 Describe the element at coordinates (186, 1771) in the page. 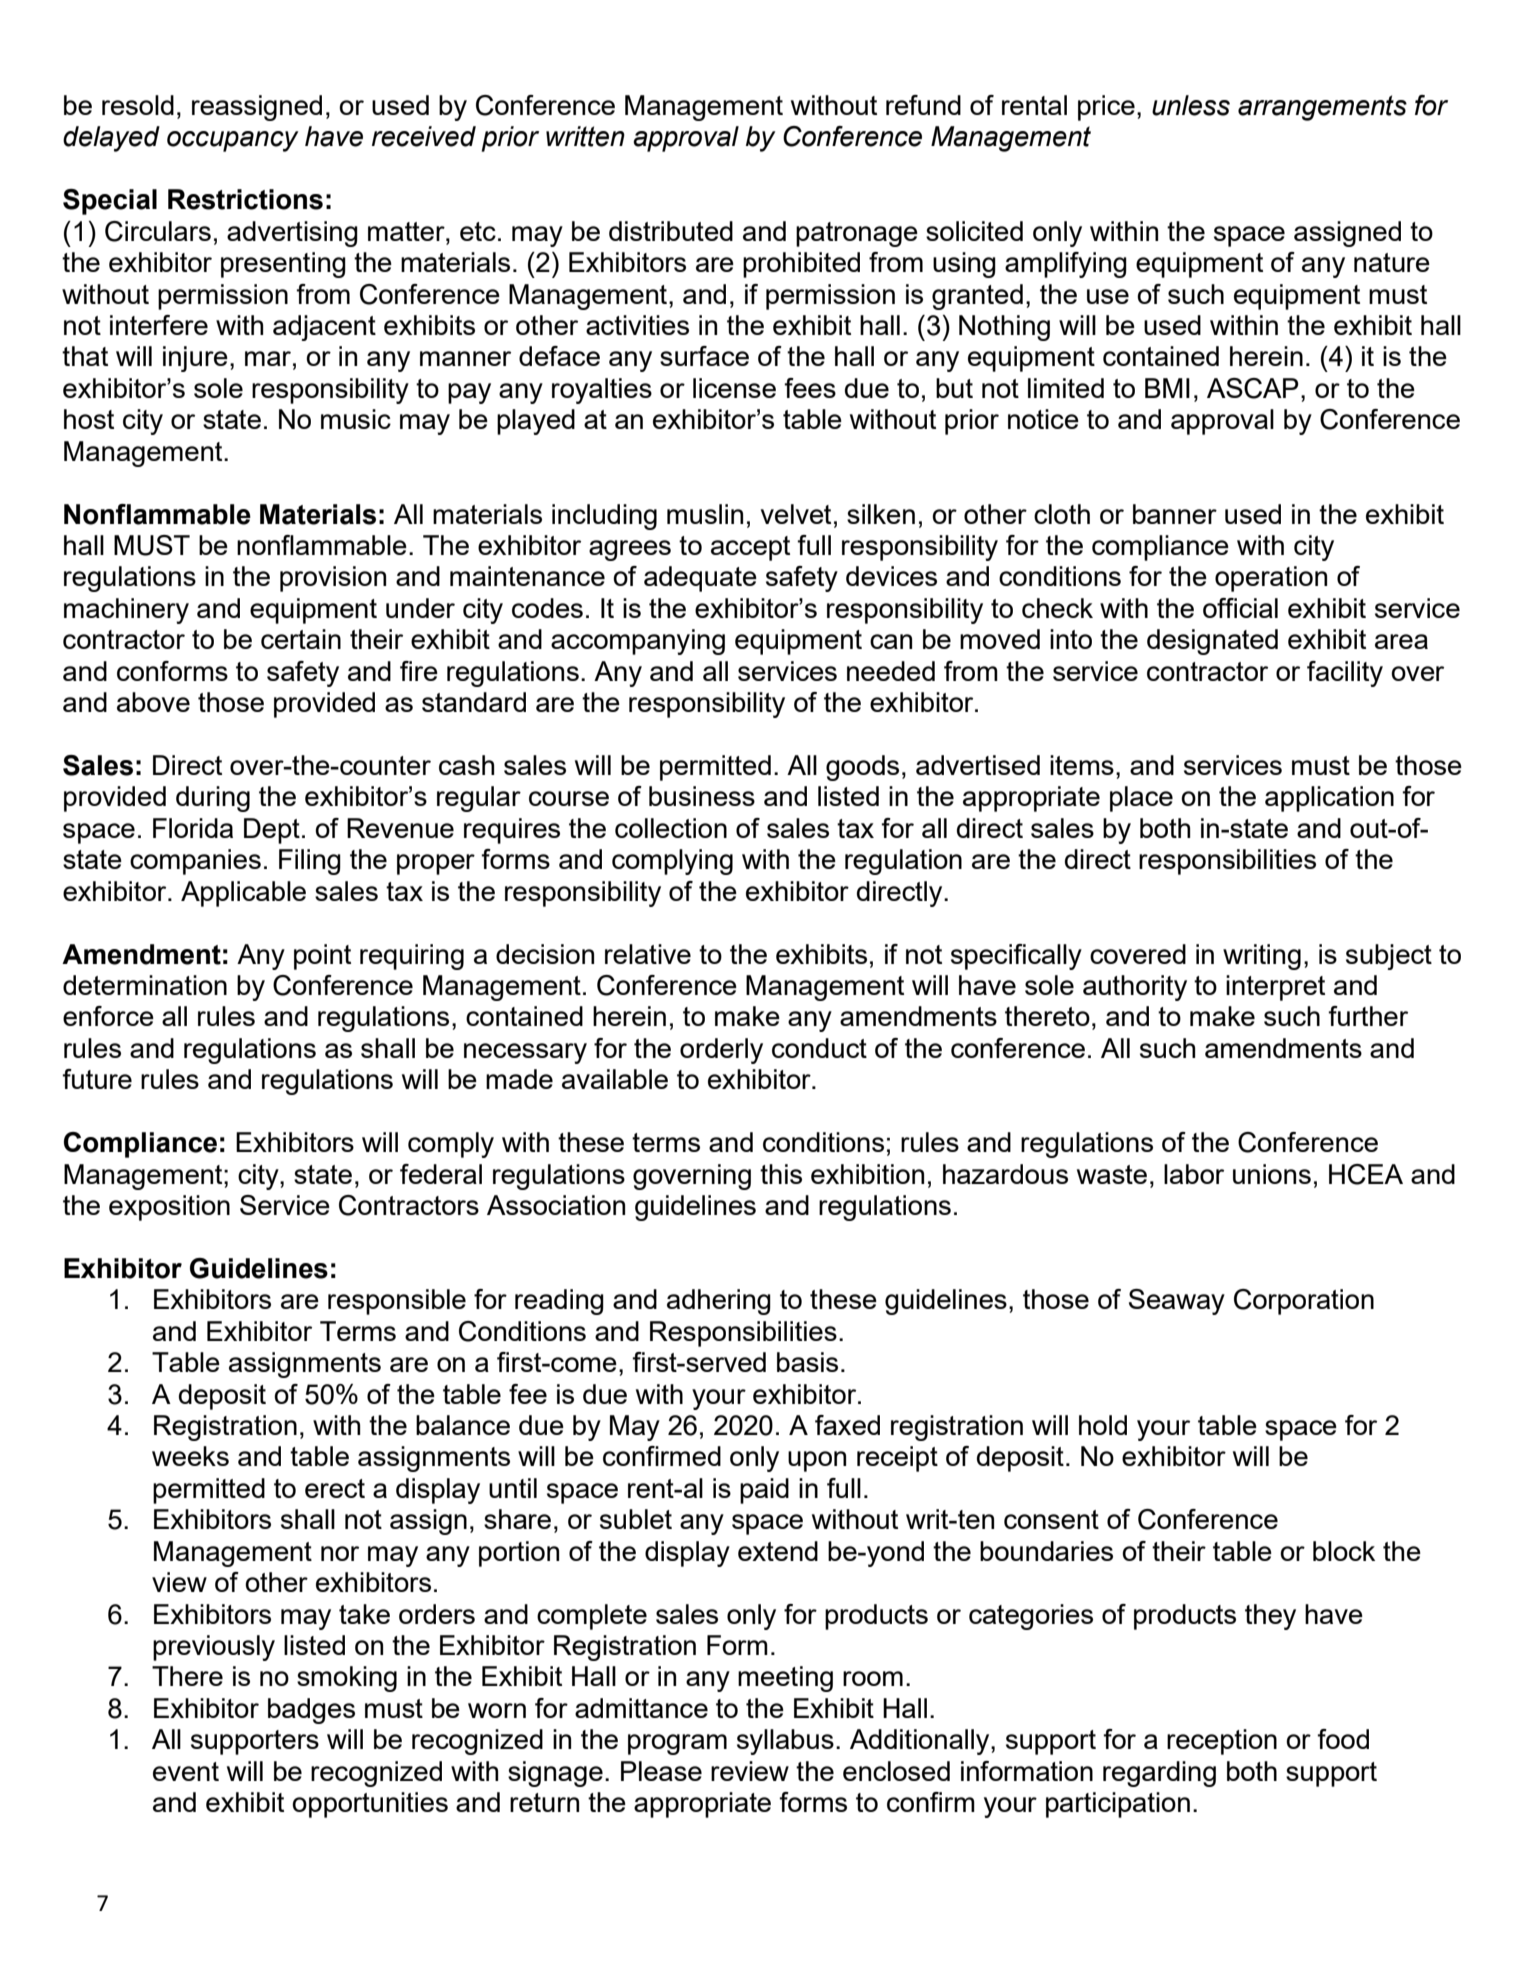

I see `event` at that location.
